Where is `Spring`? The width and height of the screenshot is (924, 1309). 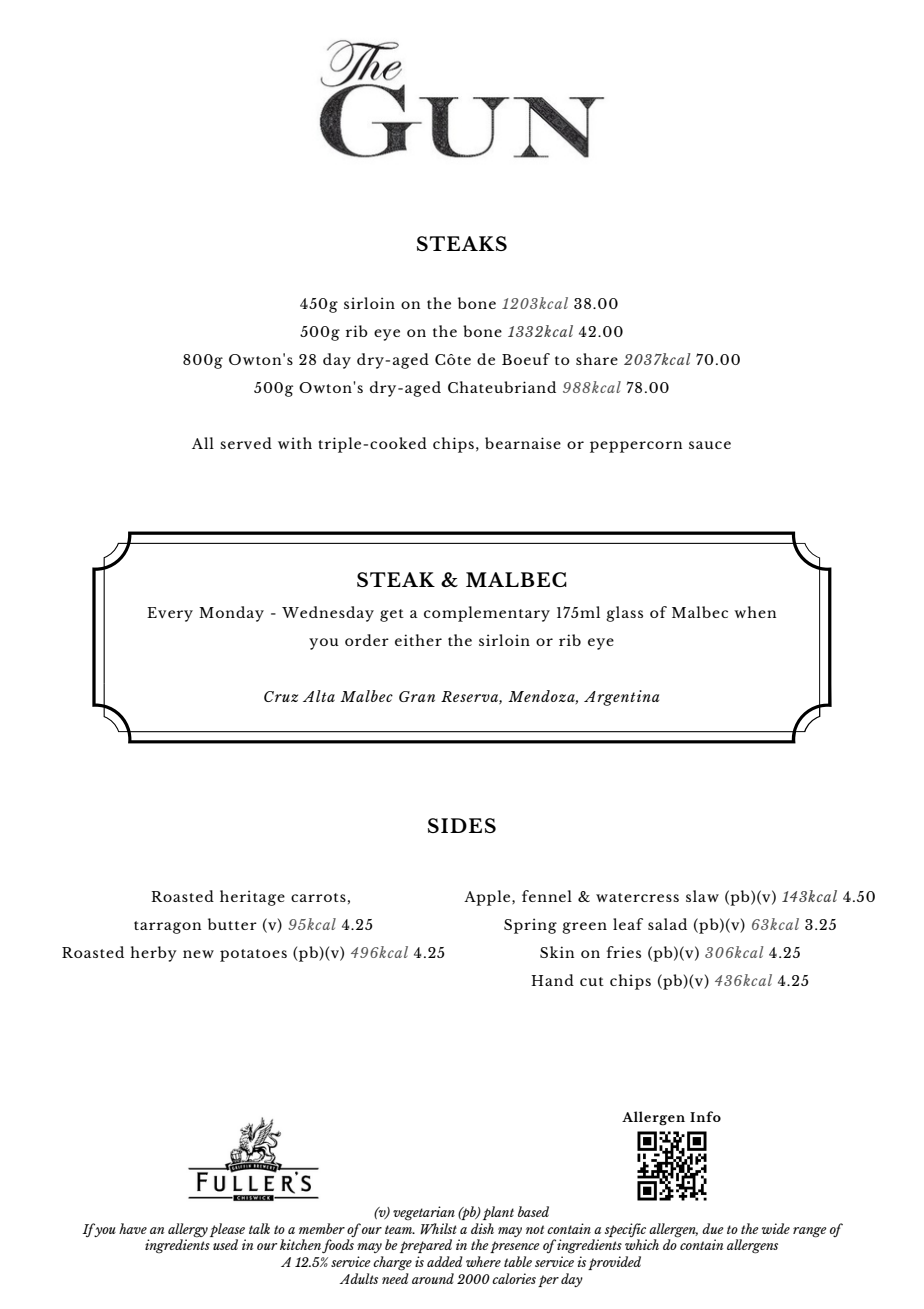
Spring is located at coordinates (530, 926).
